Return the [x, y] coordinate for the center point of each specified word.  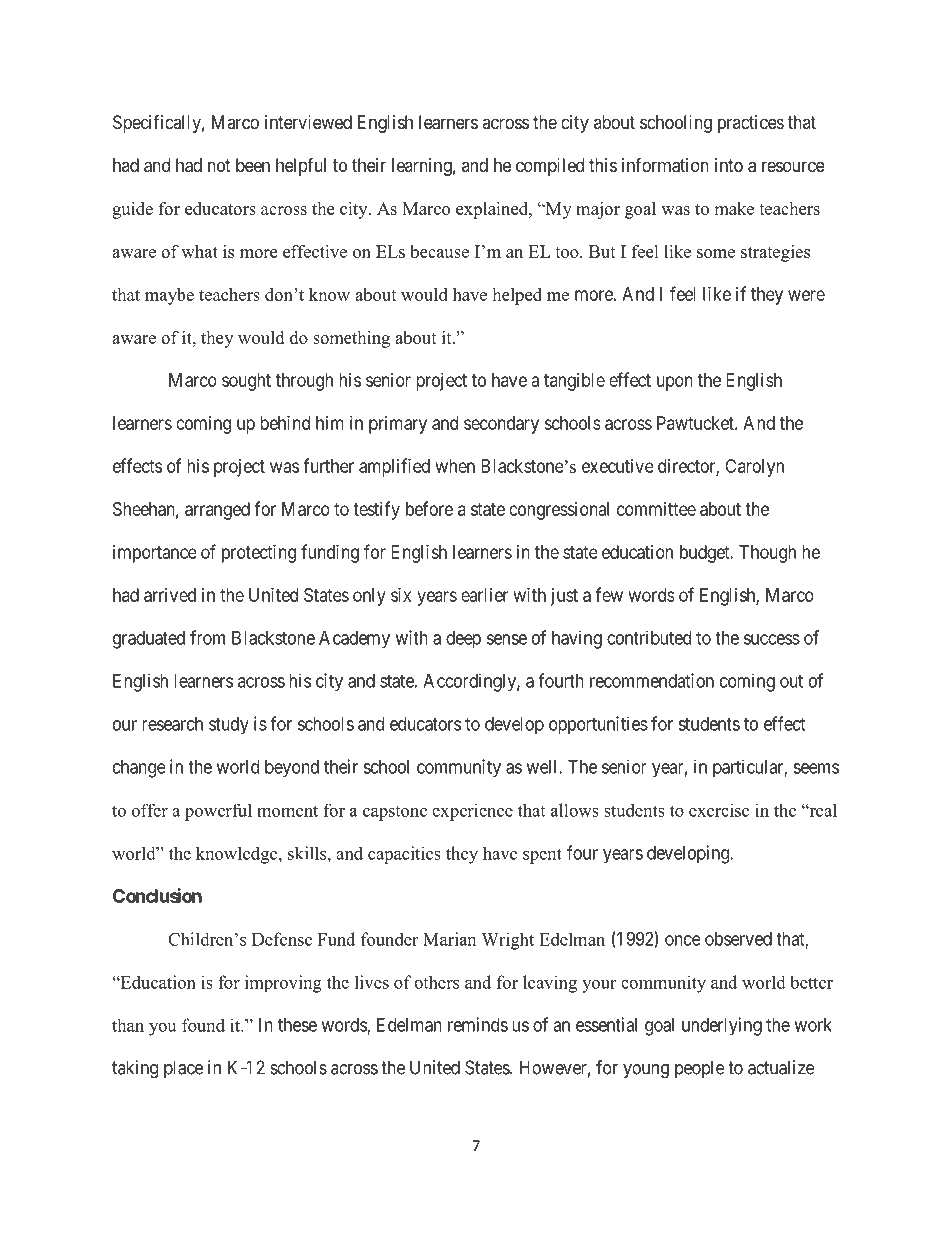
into [729, 165]
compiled [550, 167]
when [455, 466]
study [229, 726]
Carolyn [754, 468]
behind [285, 423]
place [183, 1069]
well [543, 767]
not [219, 165]
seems [816, 768]
